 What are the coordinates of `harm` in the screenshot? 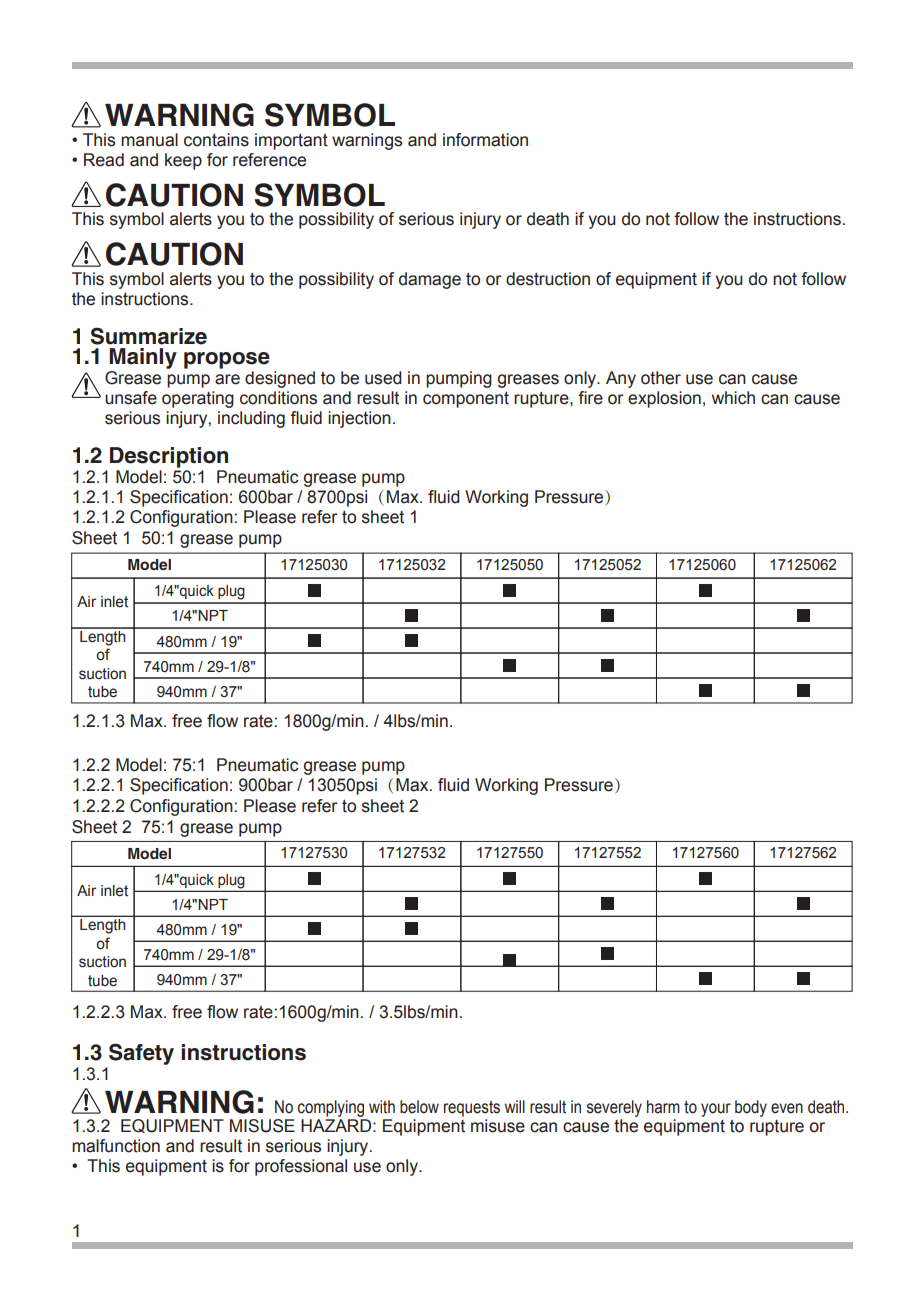 It's located at (663, 1107).
